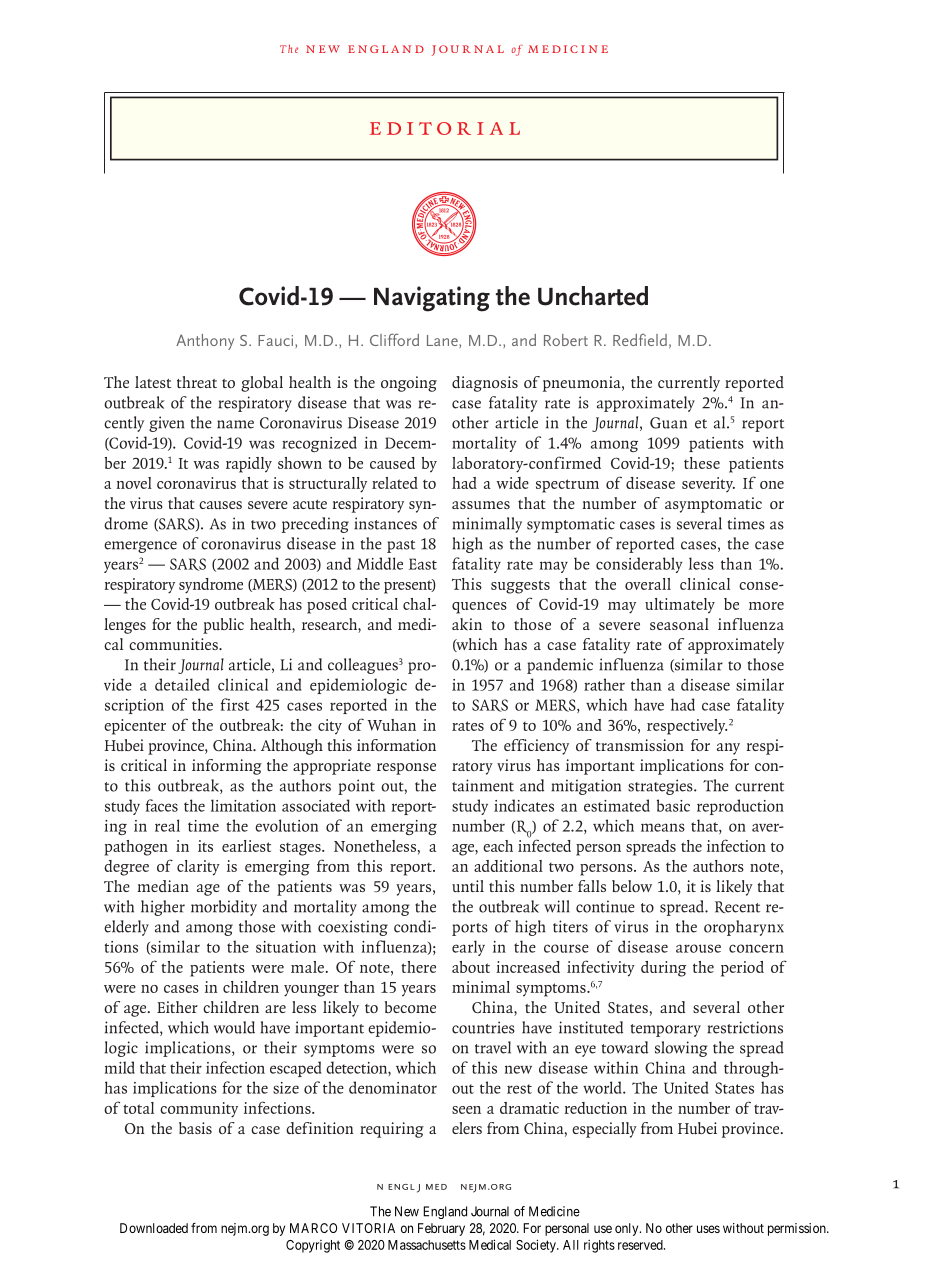 The image size is (952, 1270). What do you see at coordinates (640, 339) in the page?
I see `Redfield` at bounding box center [640, 339].
